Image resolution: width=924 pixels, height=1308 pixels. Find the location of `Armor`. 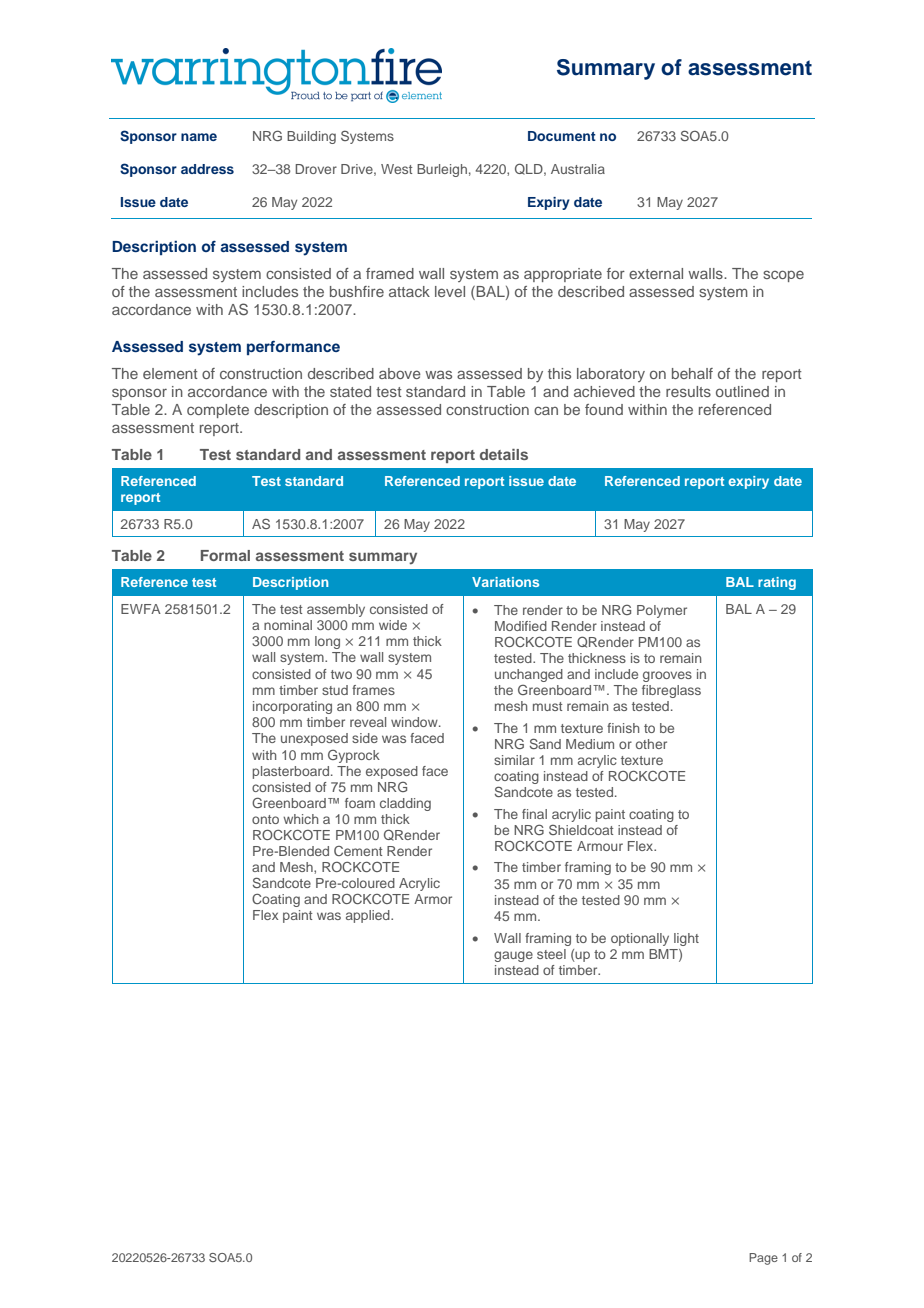

Armor is located at coordinates (433, 899).
